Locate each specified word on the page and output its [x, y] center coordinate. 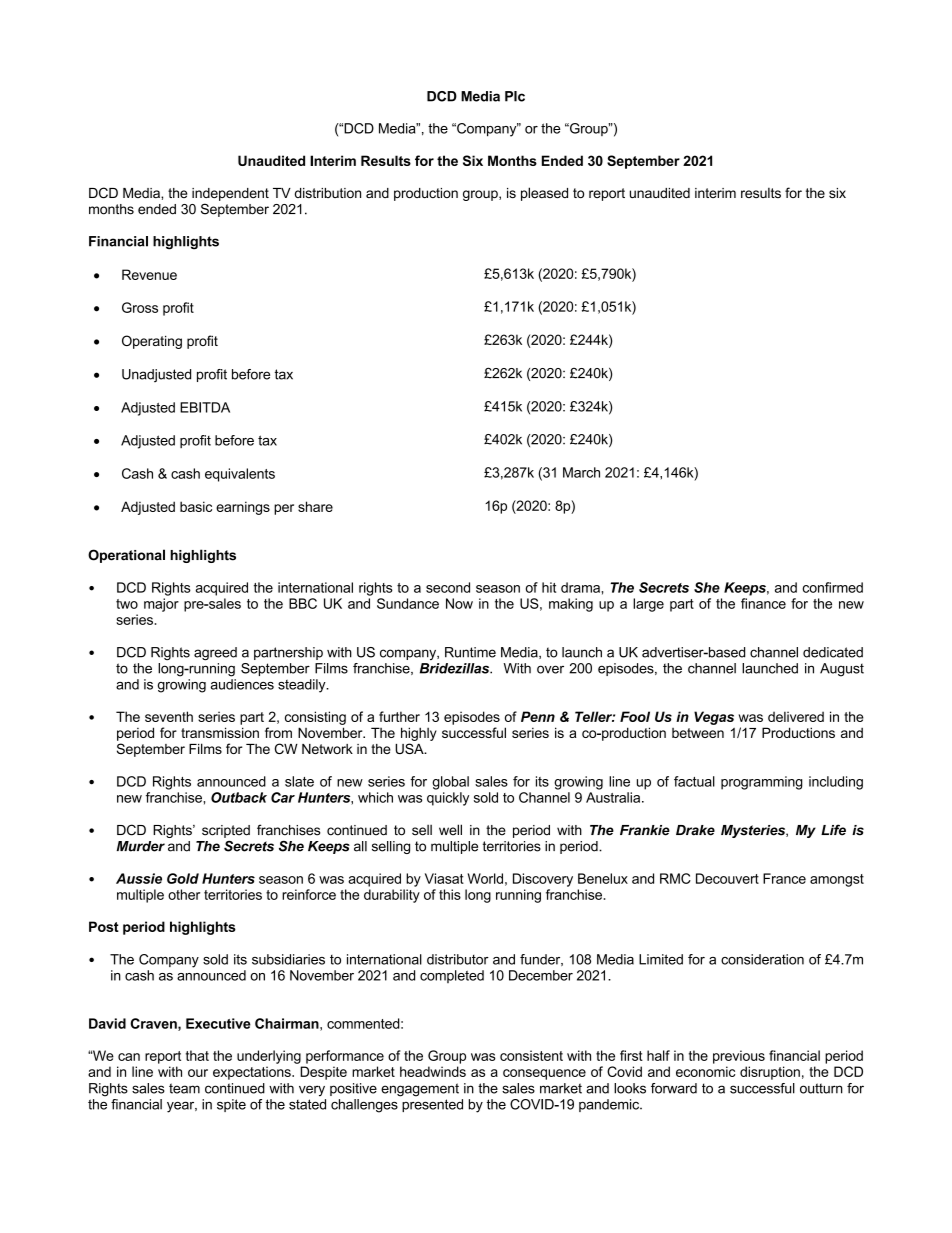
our [198, 1073]
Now [459, 603]
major [161, 605]
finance [763, 603]
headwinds [433, 1071]
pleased [544, 194]
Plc [515, 96]
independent [230, 194]
